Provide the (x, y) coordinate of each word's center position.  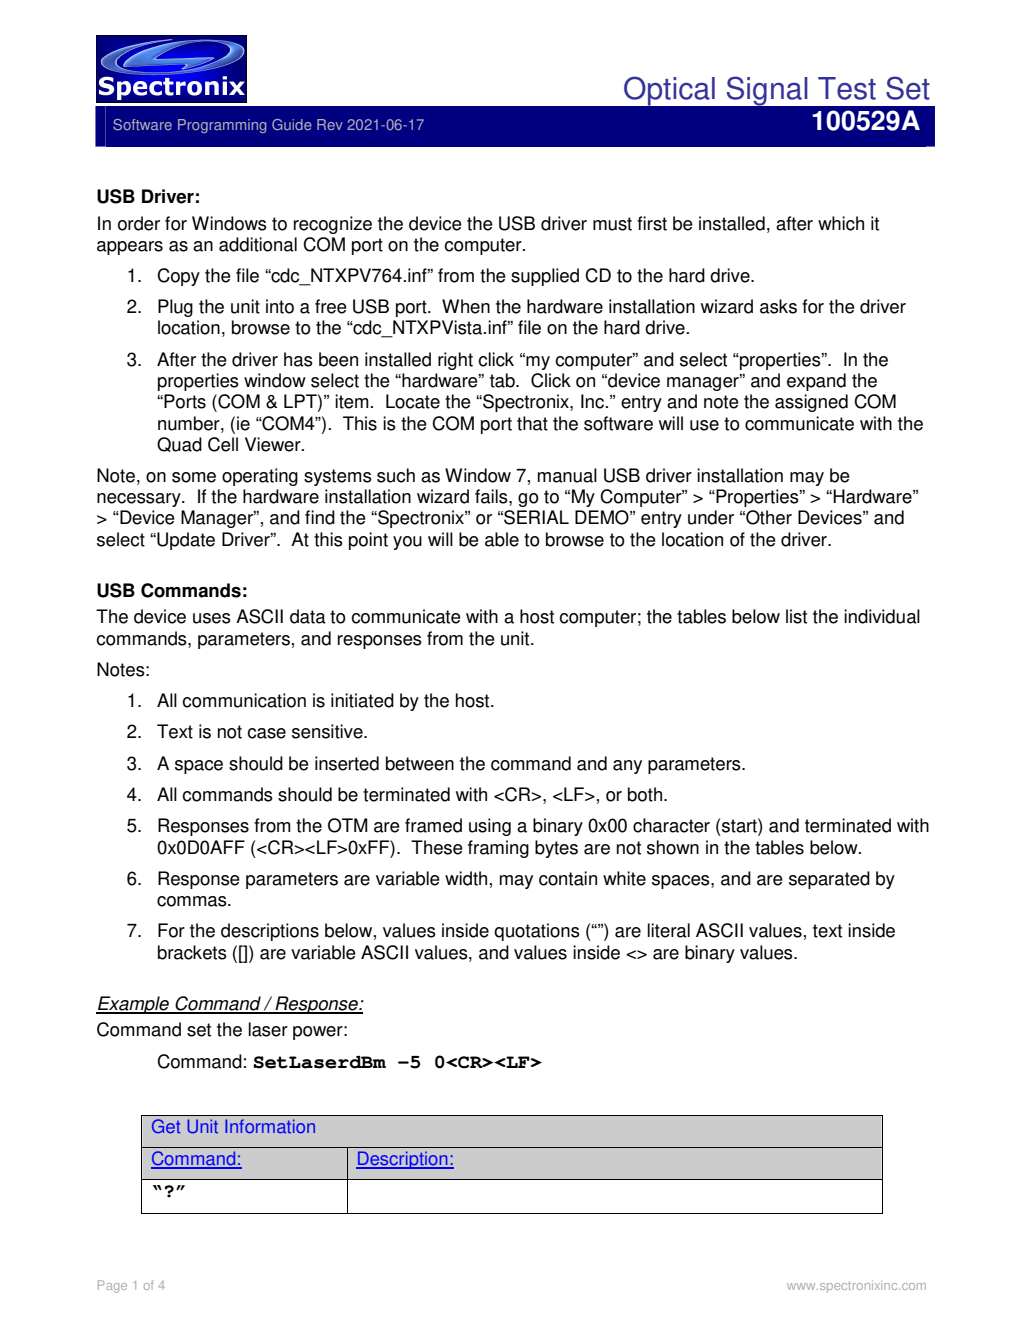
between (420, 763)
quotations (537, 932)
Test (847, 88)
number (190, 423)
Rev (330, 124)
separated (829, 880)
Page (112, 1286)
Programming (222, 126)
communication (244, 700)
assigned (811, 403)
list (796, 616)
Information (270, 1126)
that (532, 423)
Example (133, 1005)
